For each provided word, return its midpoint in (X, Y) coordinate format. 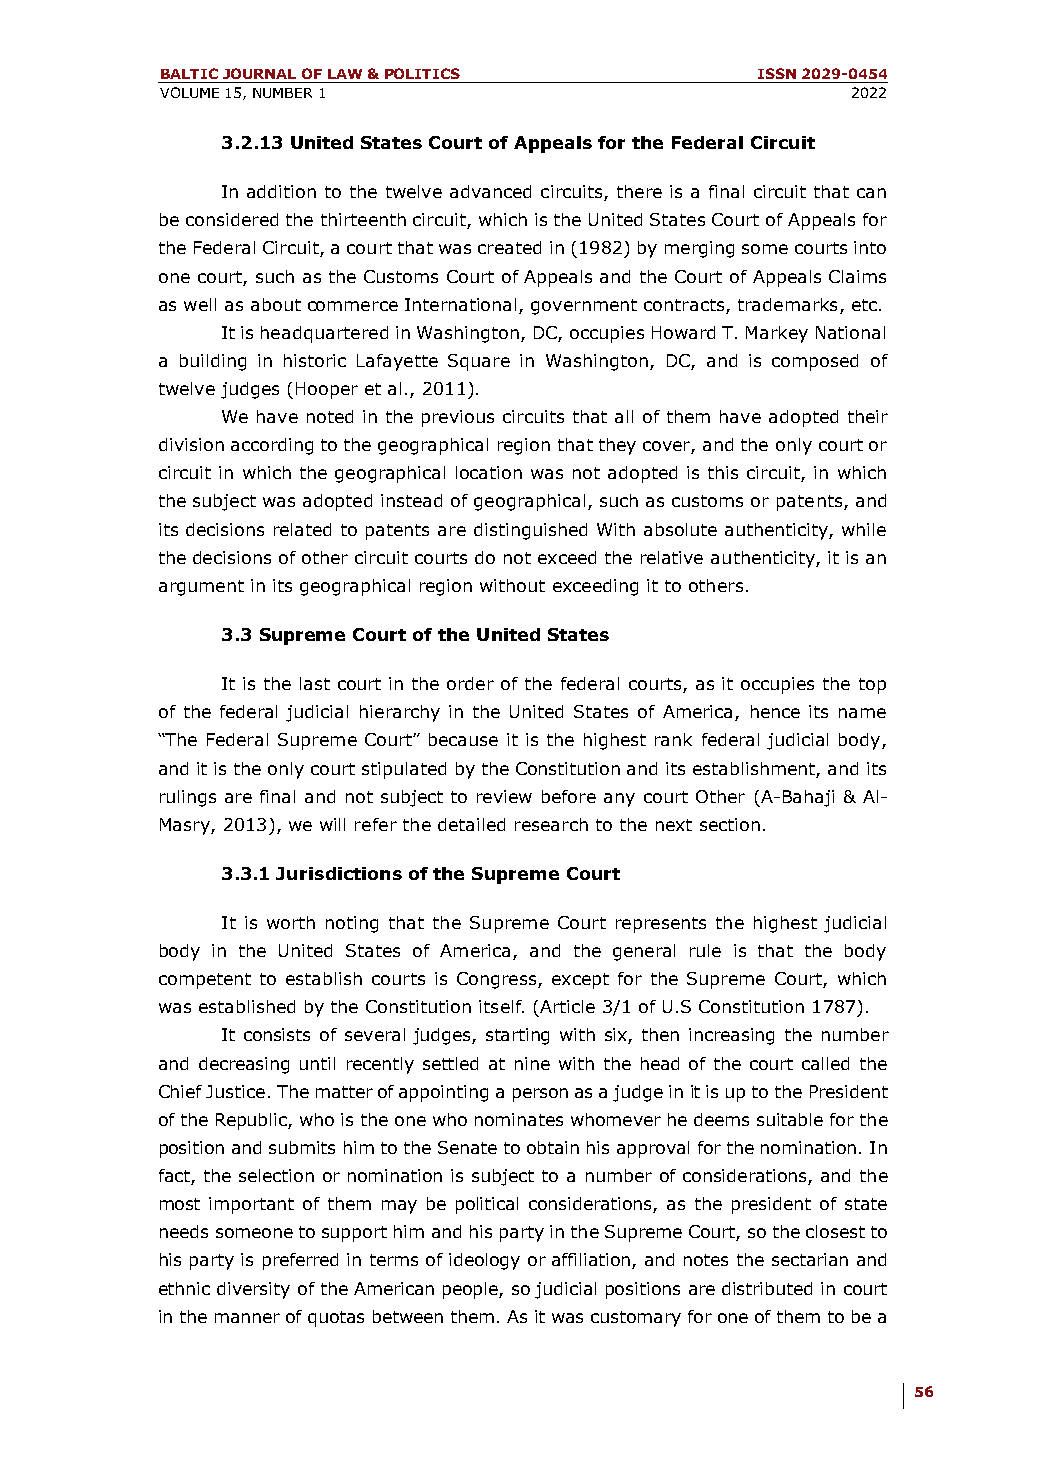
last (315, 683)
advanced (490, 191)
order (470, 683)
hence (775, 711)
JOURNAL (259, 73)
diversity (253, 1290)
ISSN (777, 73)
